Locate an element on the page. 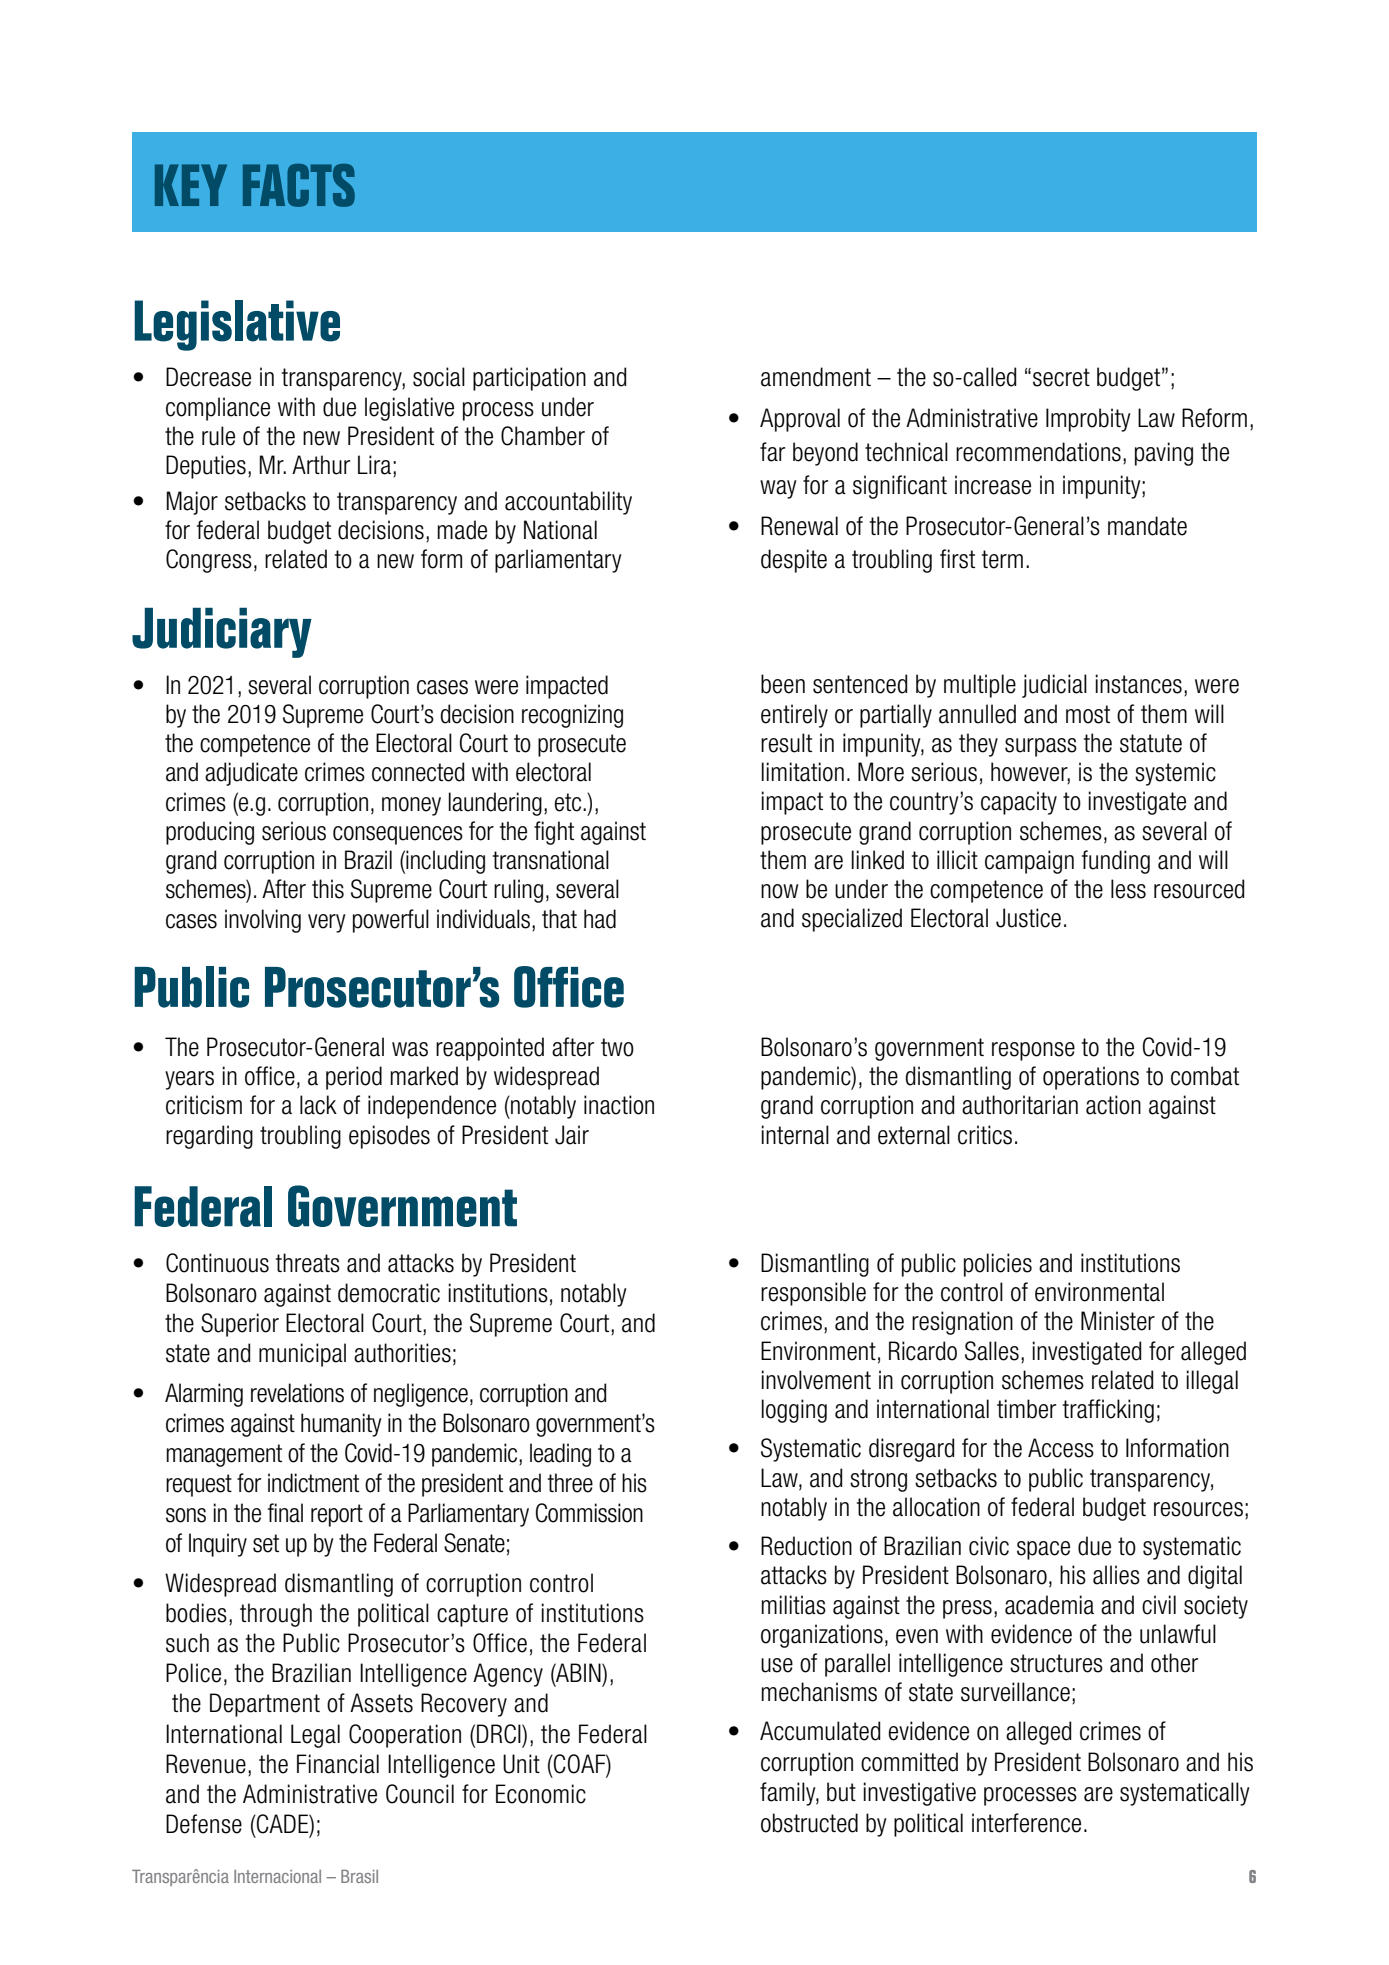  Internacional is located at coordinates (277, 1876).
